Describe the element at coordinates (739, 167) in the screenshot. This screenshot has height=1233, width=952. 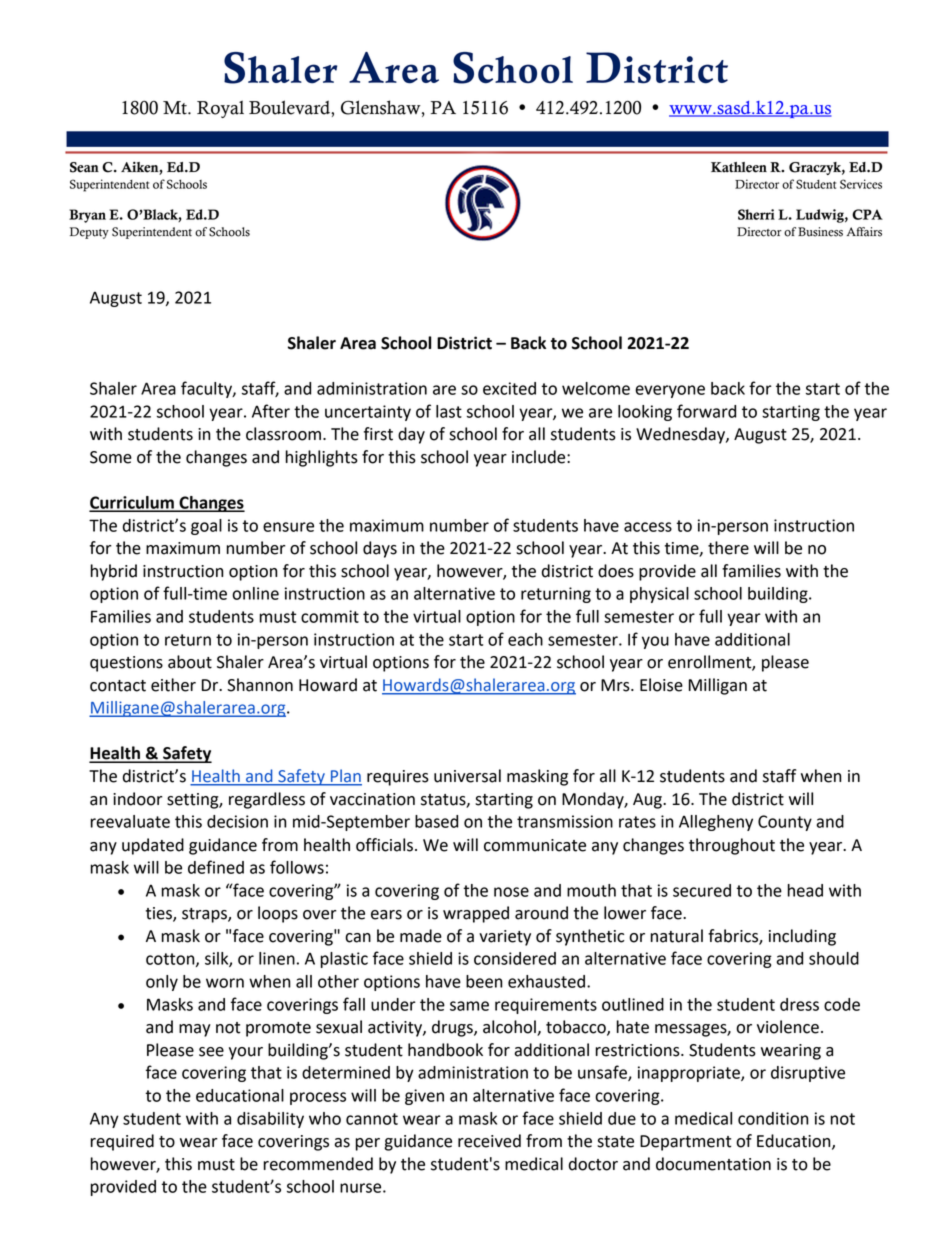
I see `Kathleen` at that location.
